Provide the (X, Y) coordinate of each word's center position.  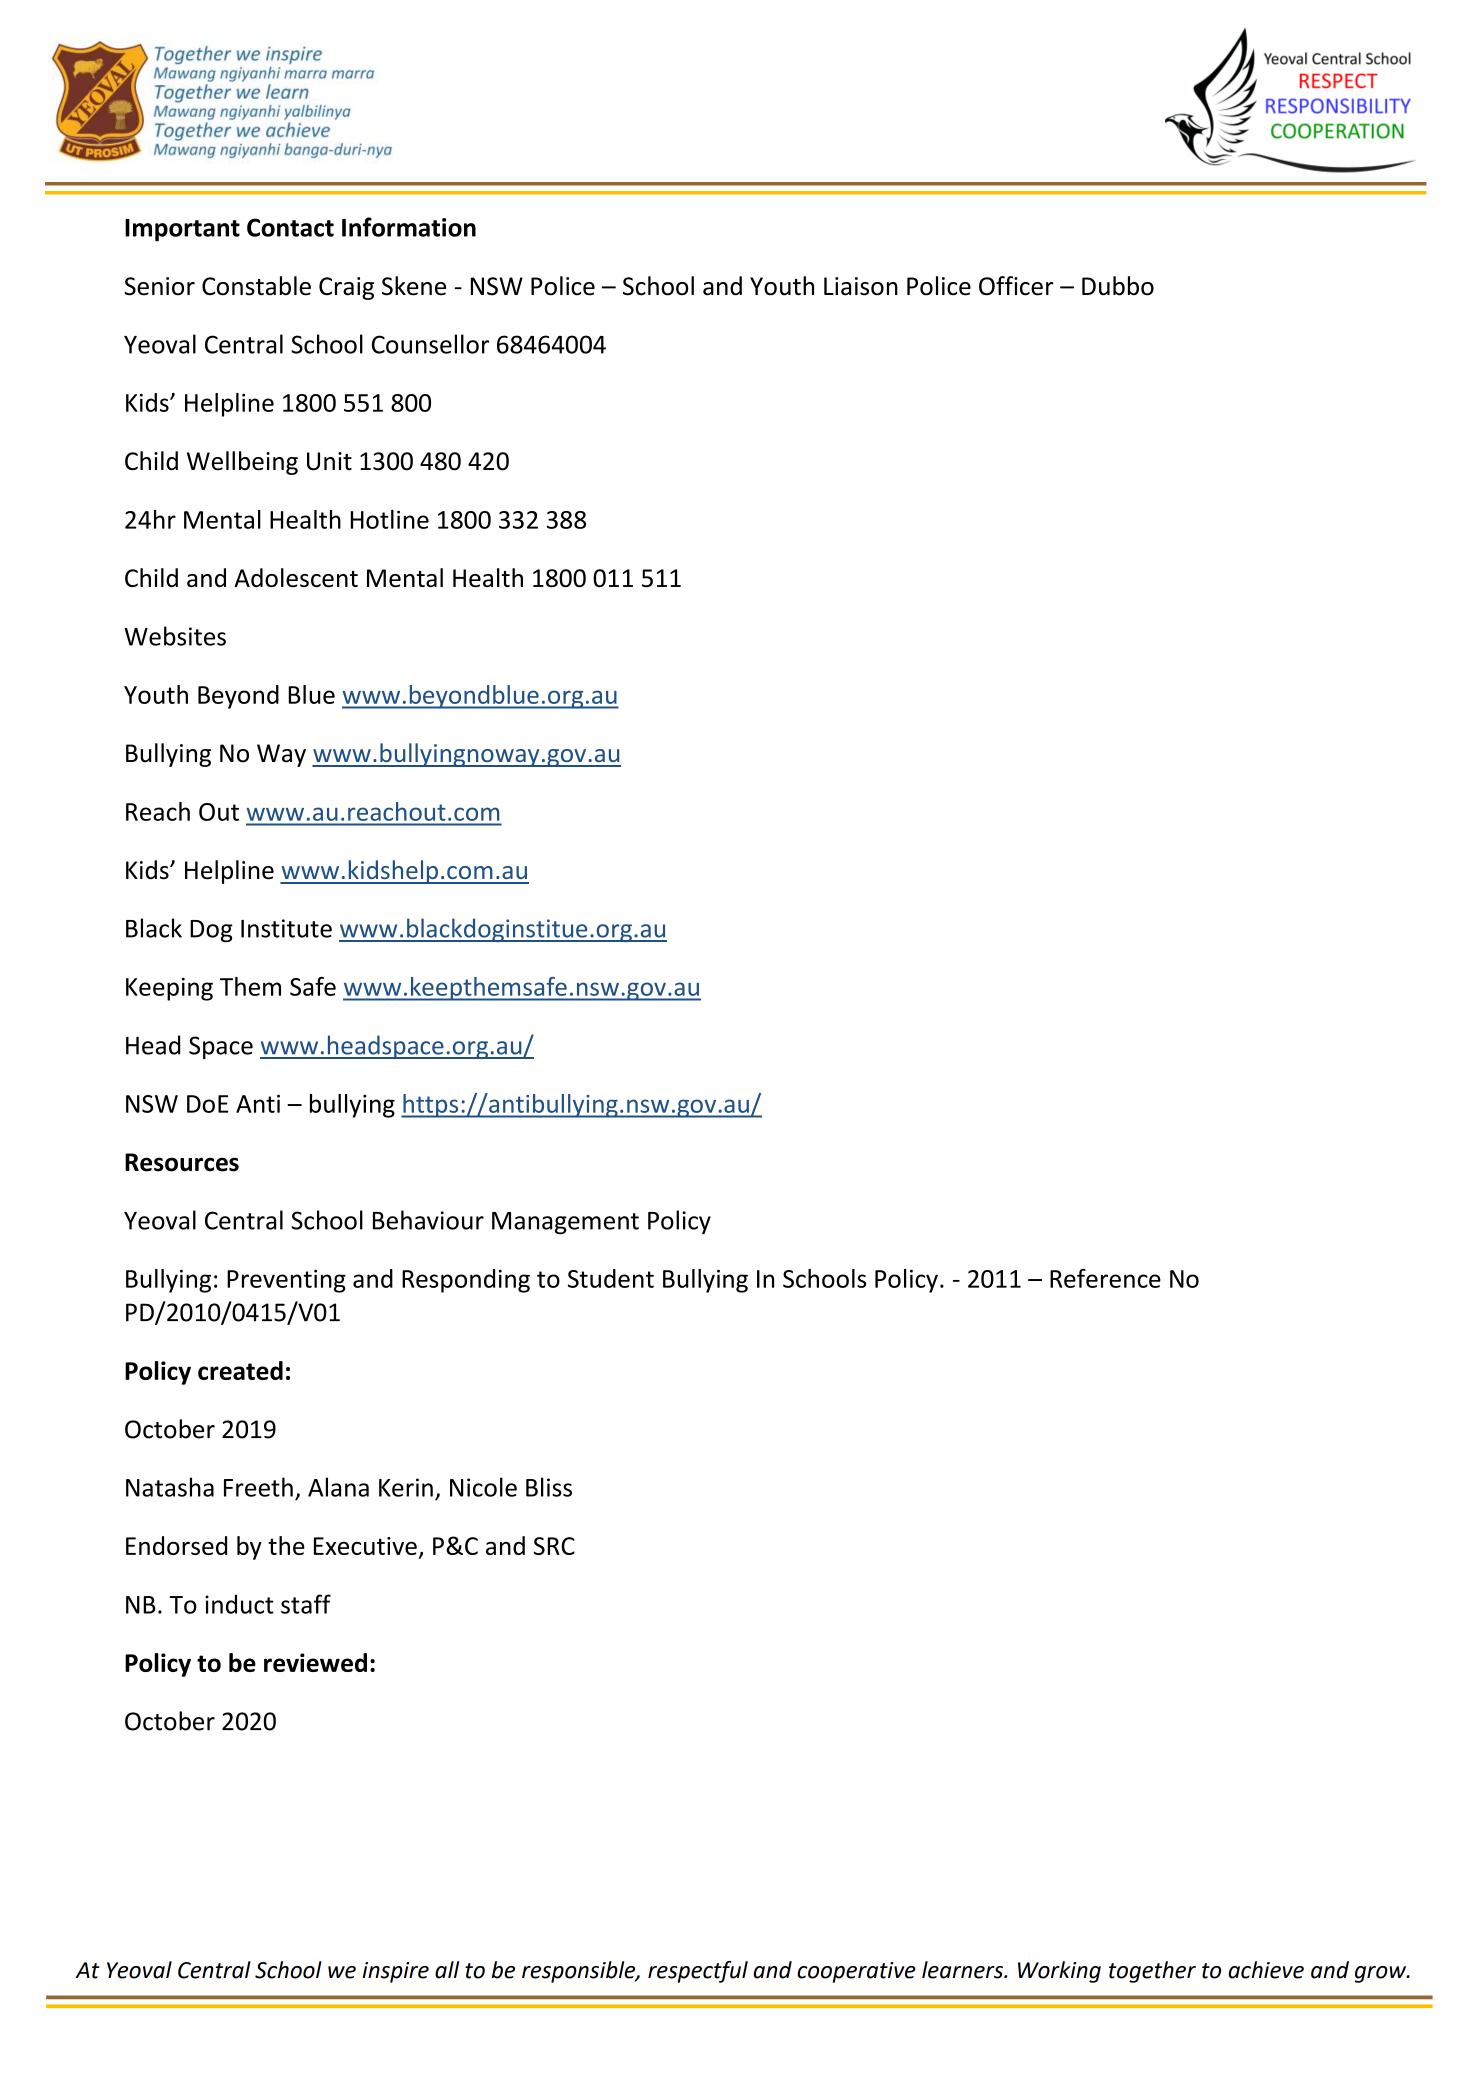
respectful (698, 1972)
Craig (346, 288)
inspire (396, 1972)
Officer (1016, 286)
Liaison (861, 286)
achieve (1266, 1970)
